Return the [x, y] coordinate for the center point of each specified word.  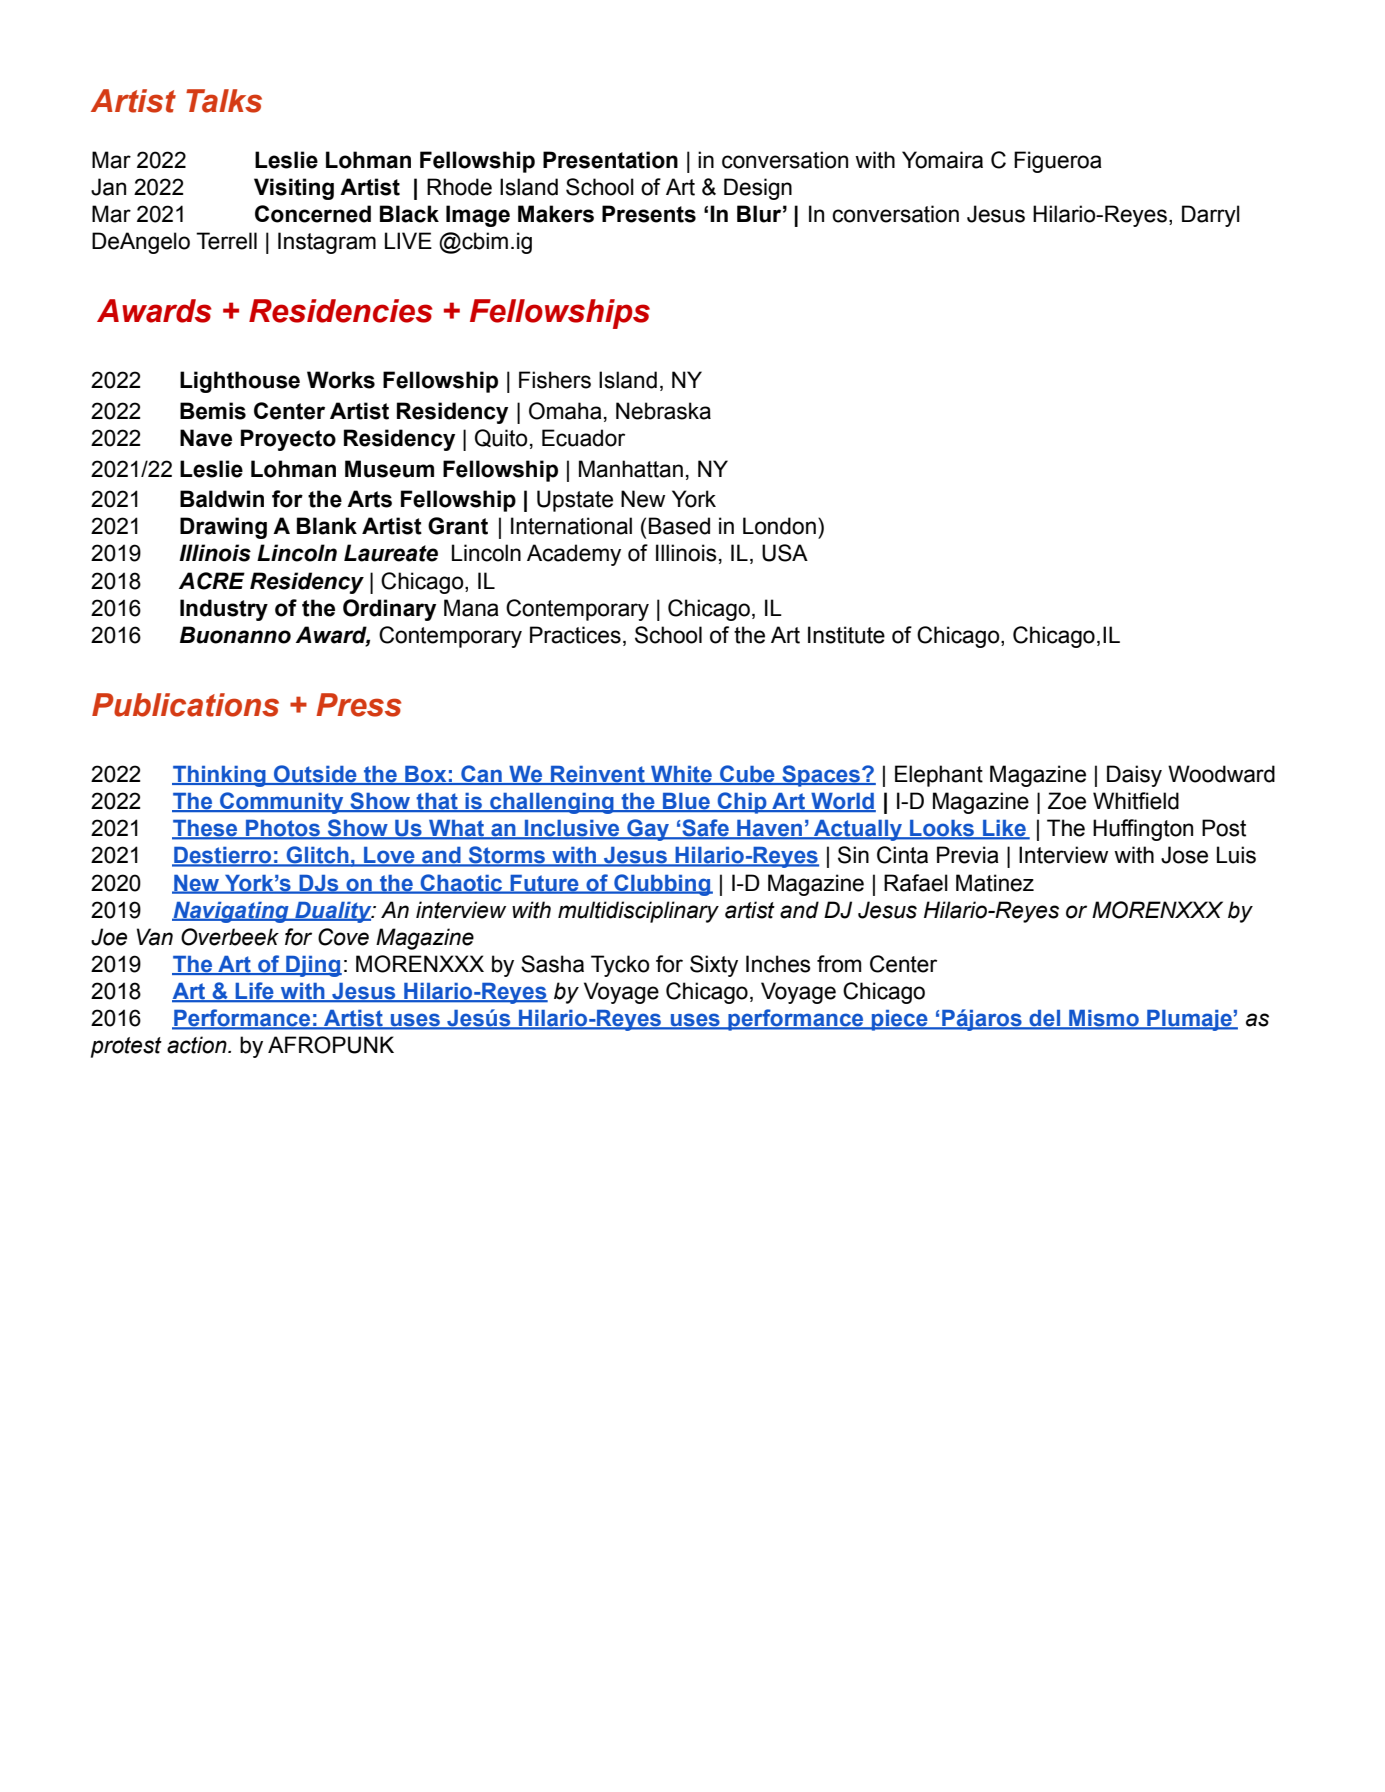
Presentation [610, 160]
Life [255, 992]
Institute [846, 635]
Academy [574, 555]
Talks [224, 101]
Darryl [1211, 216]
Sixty [714, 966]
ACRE [212, 581]
